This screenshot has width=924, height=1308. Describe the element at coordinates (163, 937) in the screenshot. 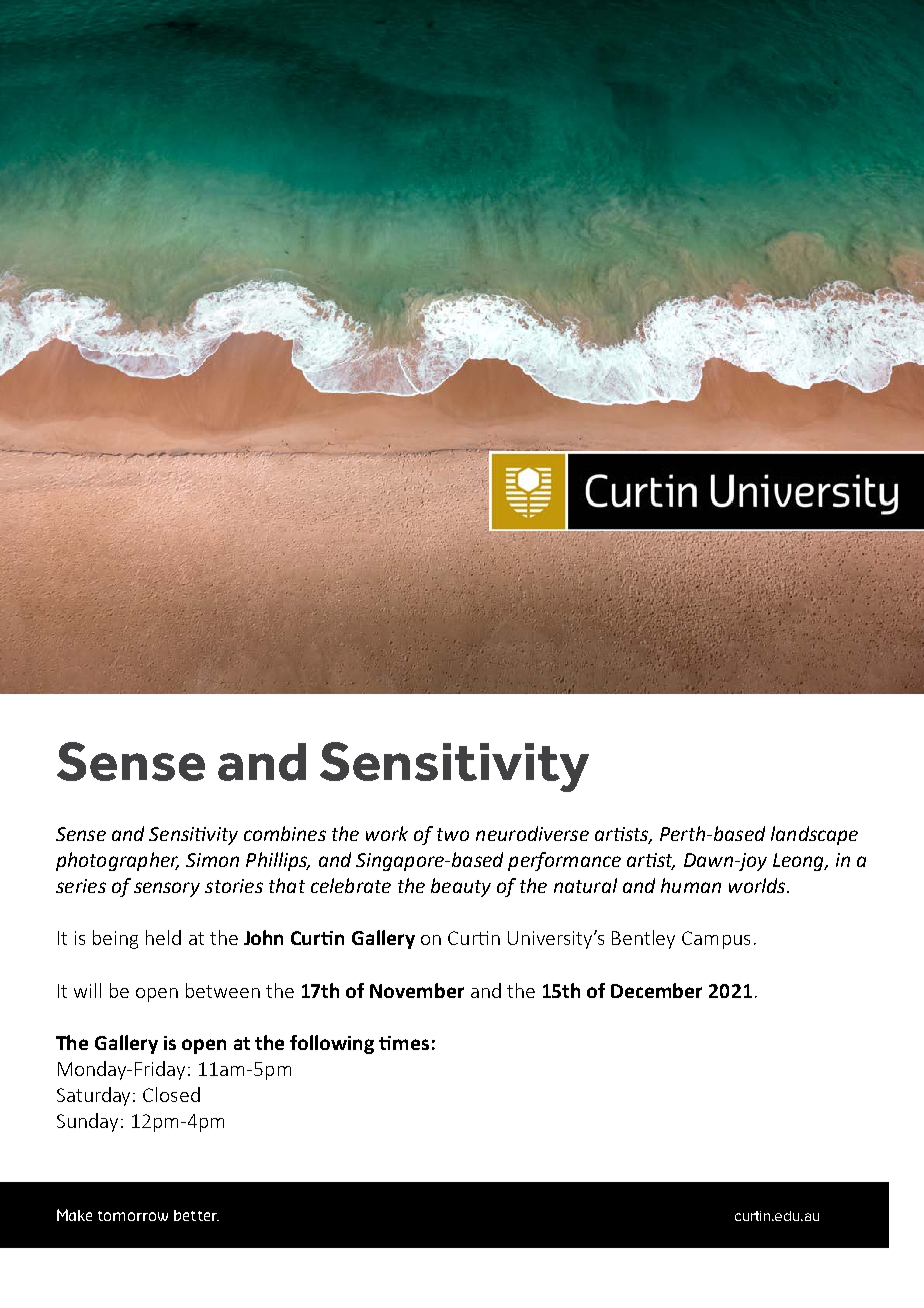

I see `held` at that location.
